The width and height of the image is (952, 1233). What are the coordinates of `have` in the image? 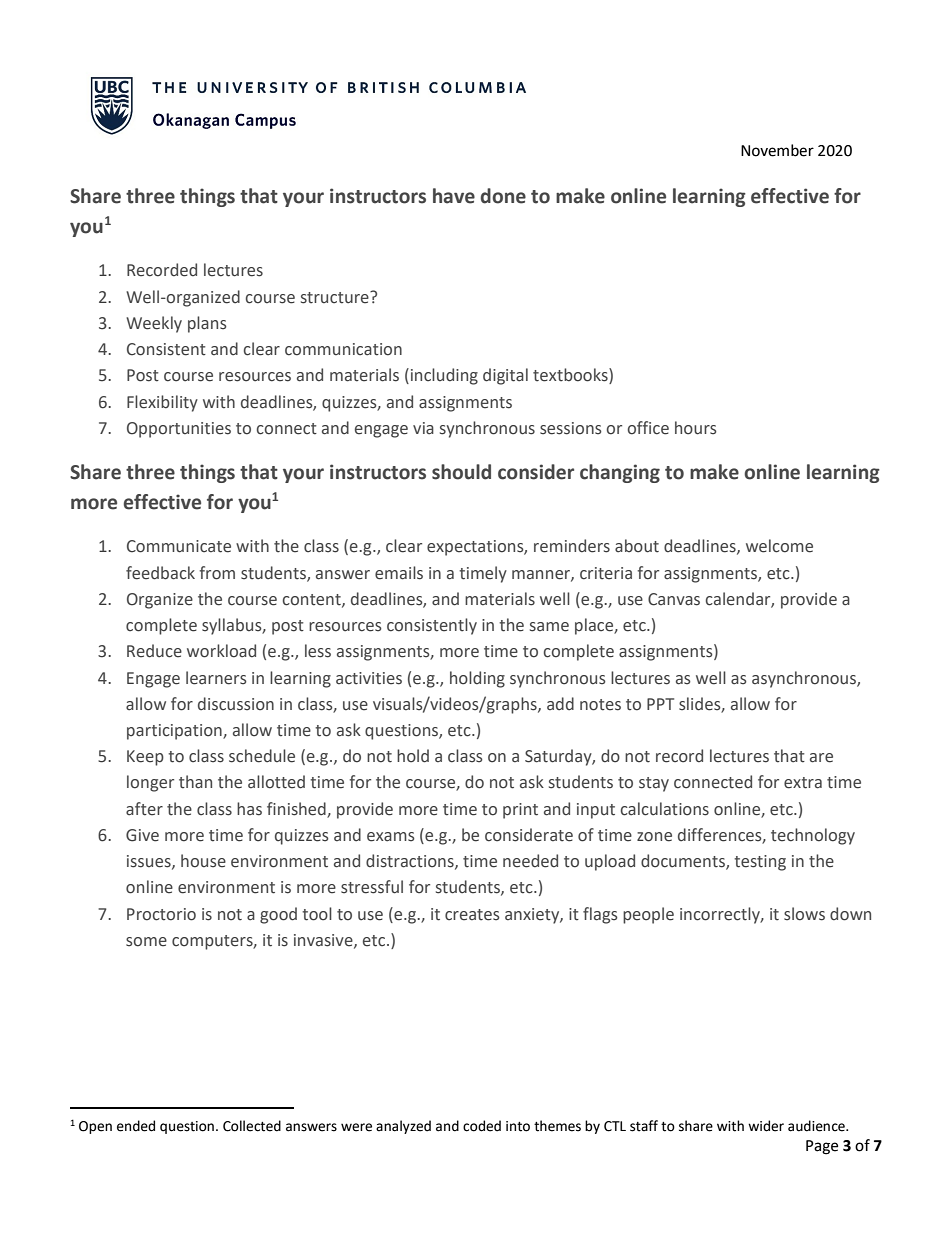 It's located at (454, 196).
